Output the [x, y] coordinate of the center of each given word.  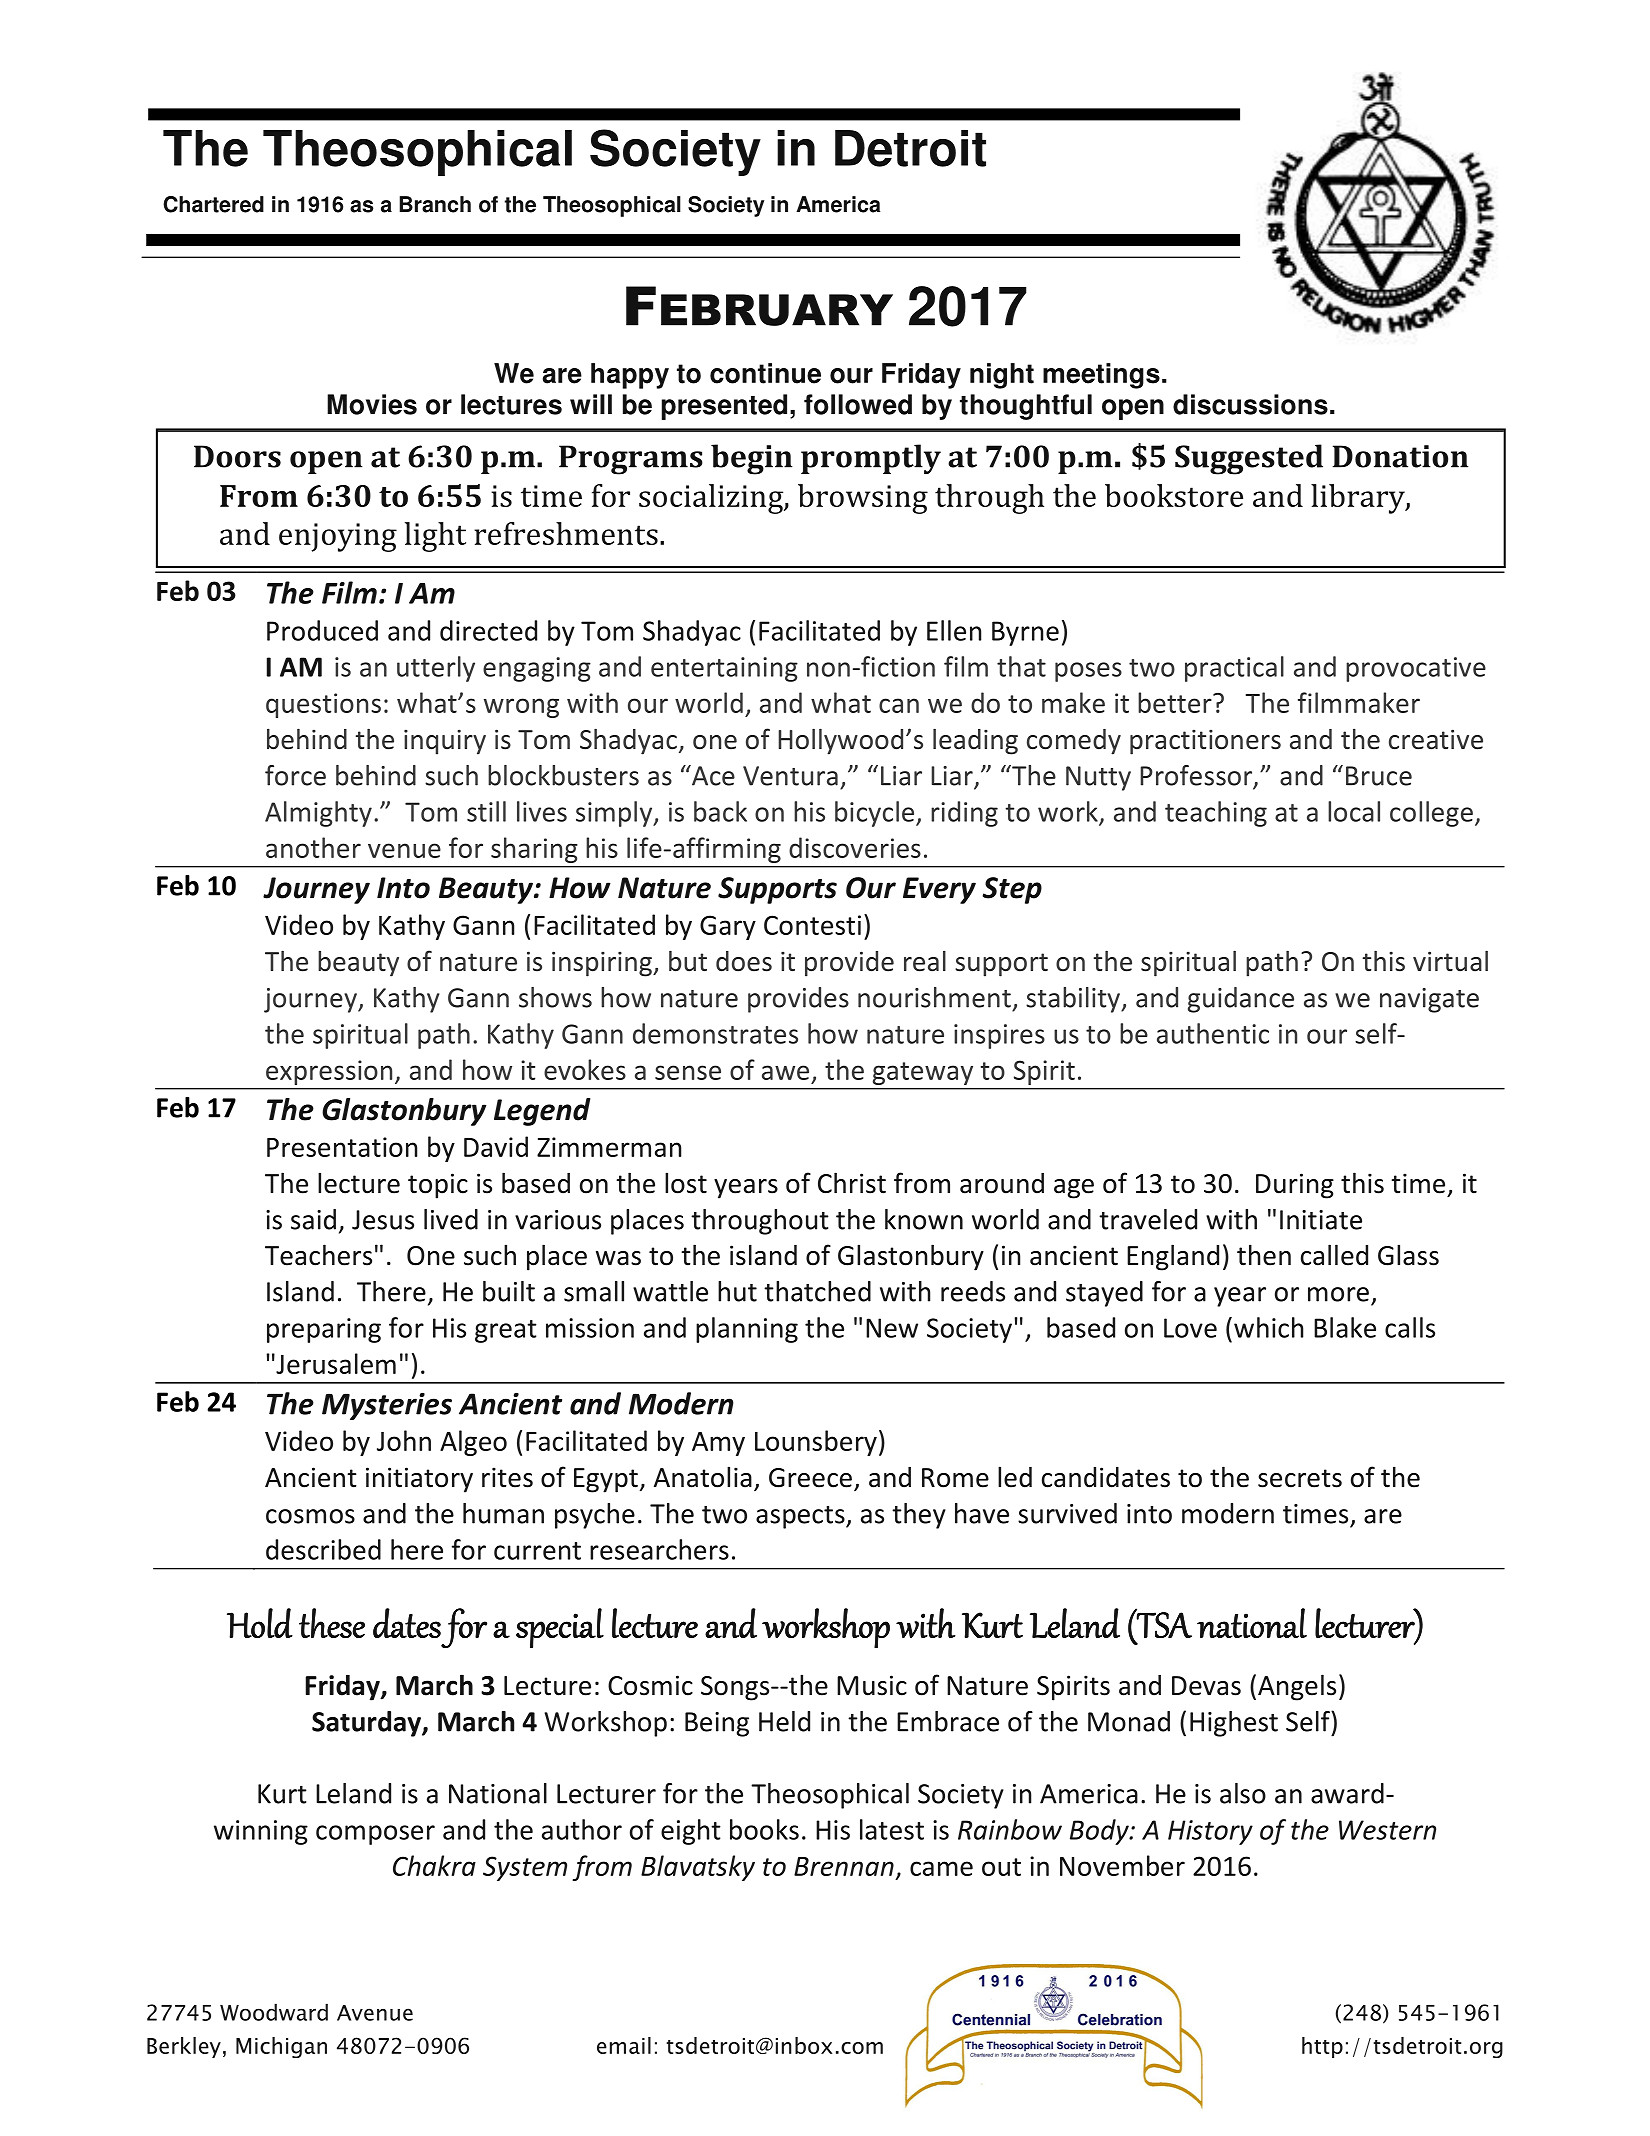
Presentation [342, 1147]
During [1295, 1186]
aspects [801, 1517]
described [323, 1549]
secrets [1300, 1478]
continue [765, 373]
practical [1234, 669]
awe [785, 1072]
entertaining [724, 669]
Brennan [844, 1866]
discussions [1250, 404]
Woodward [274, 2012]
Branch [435, 204]
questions [323, 705]
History [1210, 1832]
